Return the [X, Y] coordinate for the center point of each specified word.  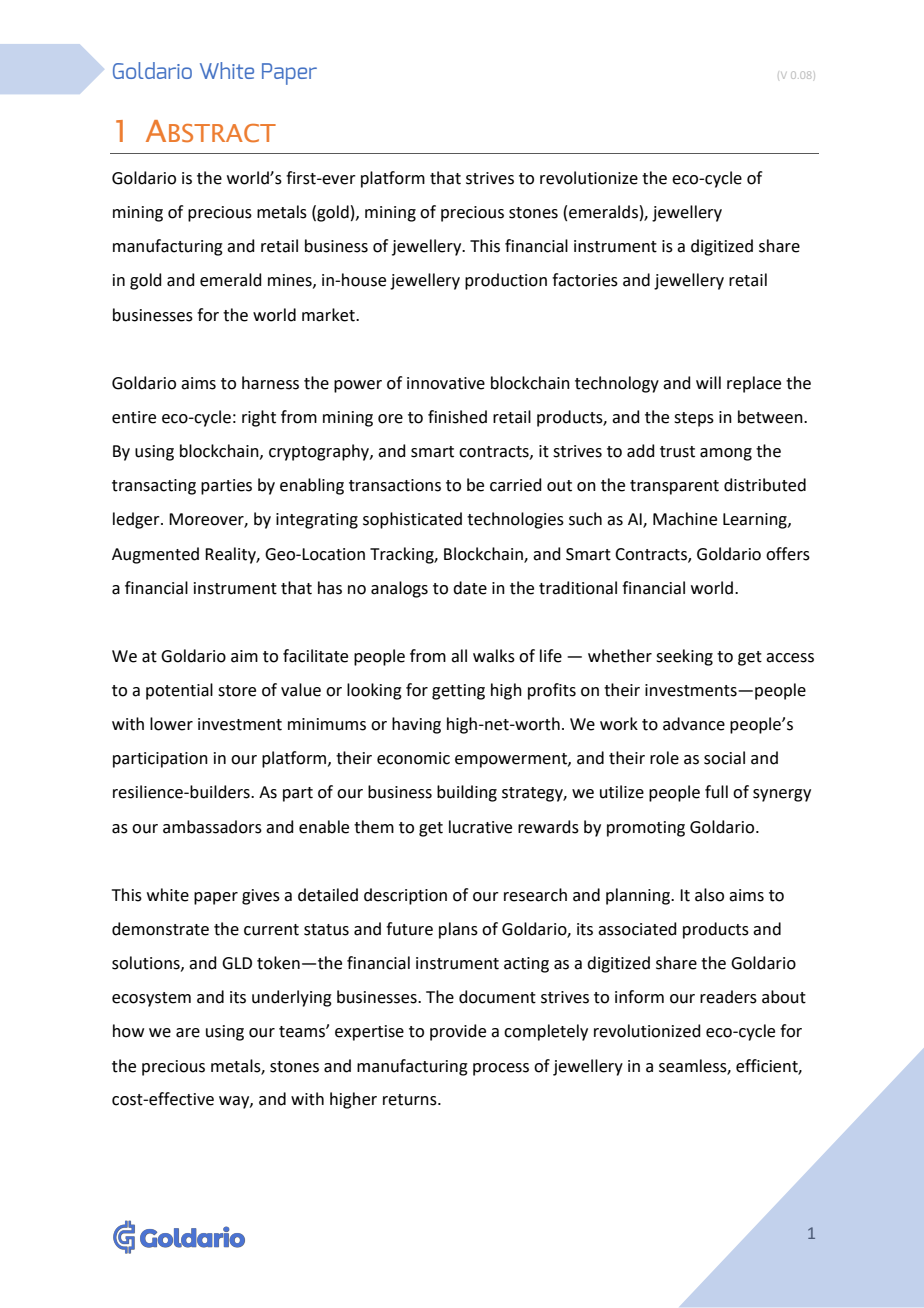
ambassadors [212, 827]
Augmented [155, 555]
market [329, 315]
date [470, 588]
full [716, 792]
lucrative [480, 827]
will [708, 382]
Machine [685, 519]
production [506, 281]
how [128, 1031]
